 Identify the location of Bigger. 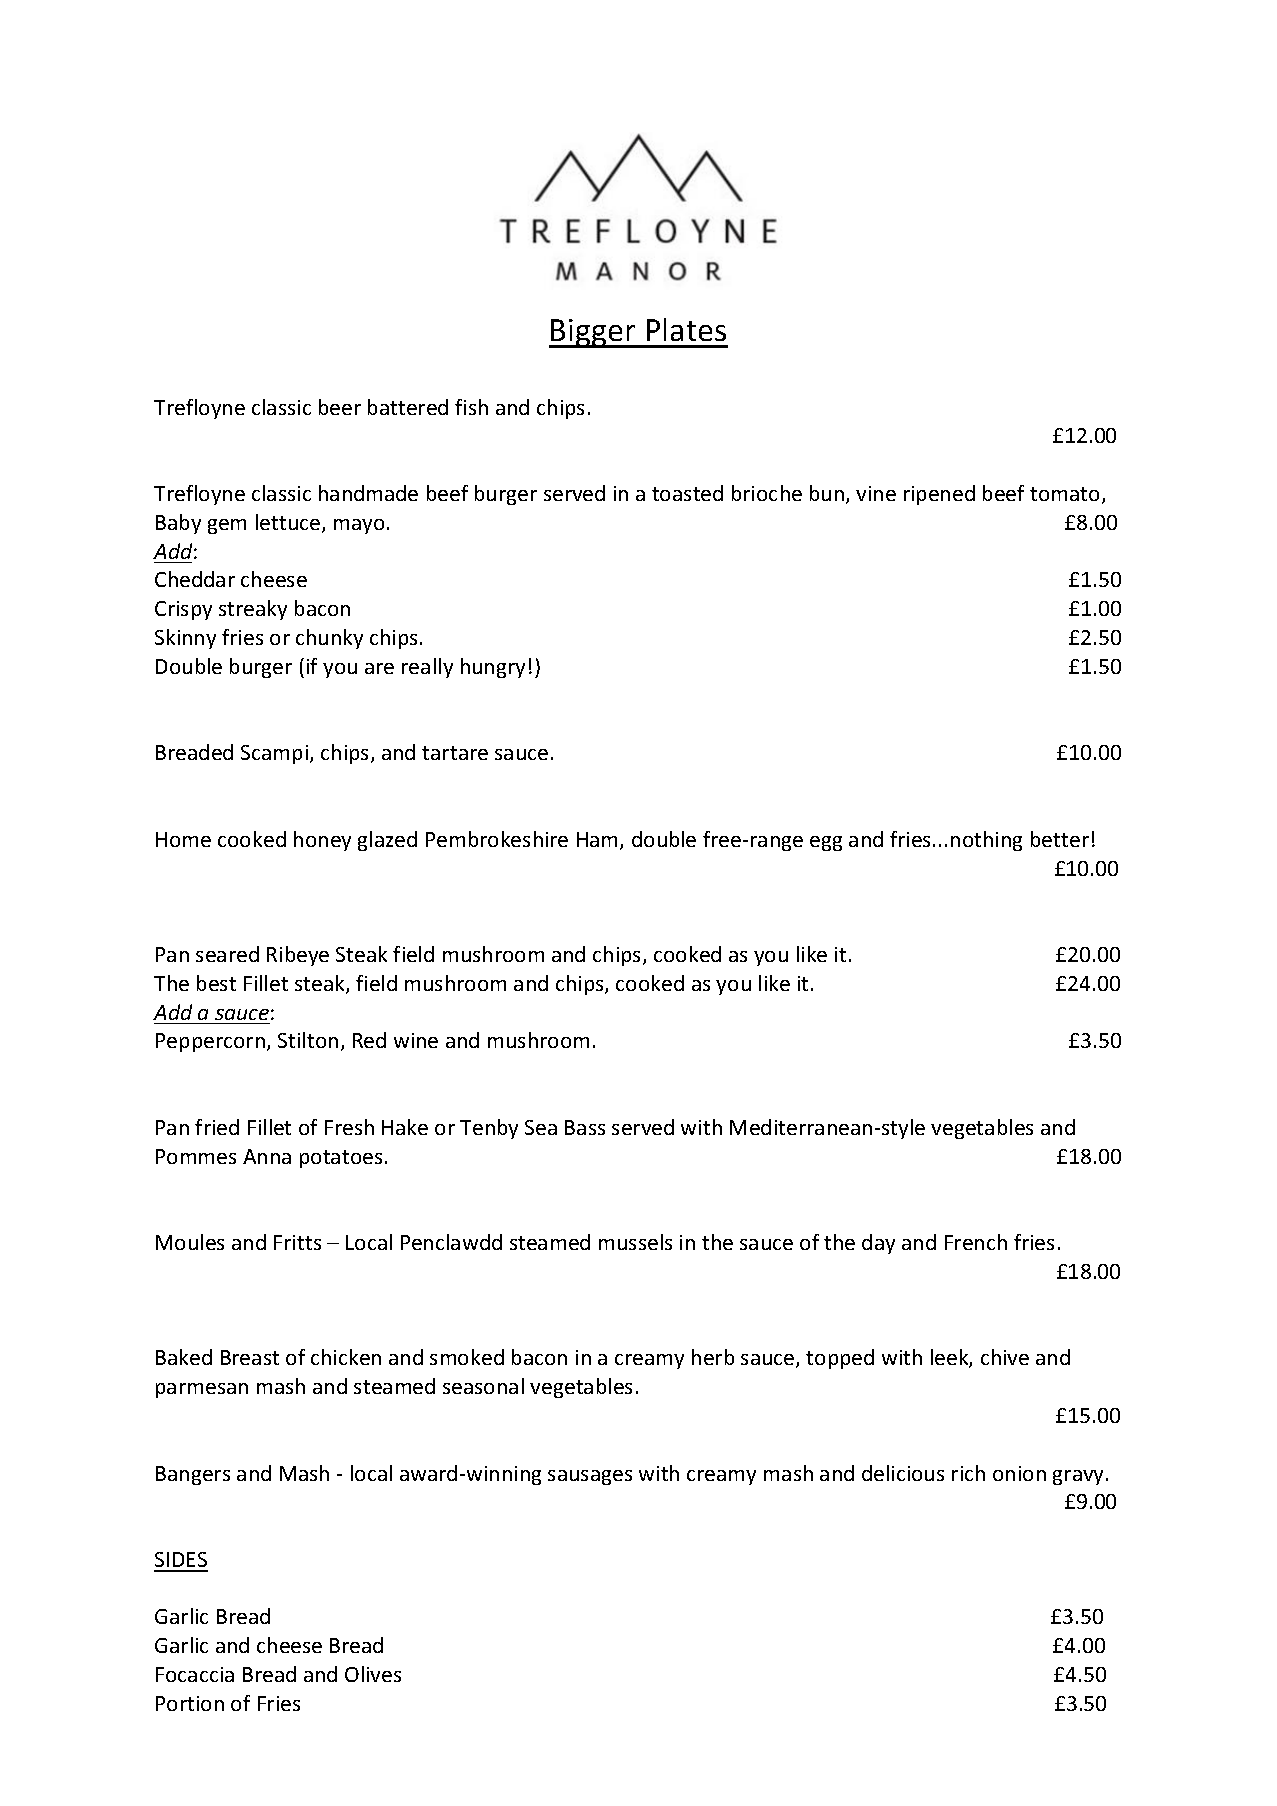
(593, 333).
